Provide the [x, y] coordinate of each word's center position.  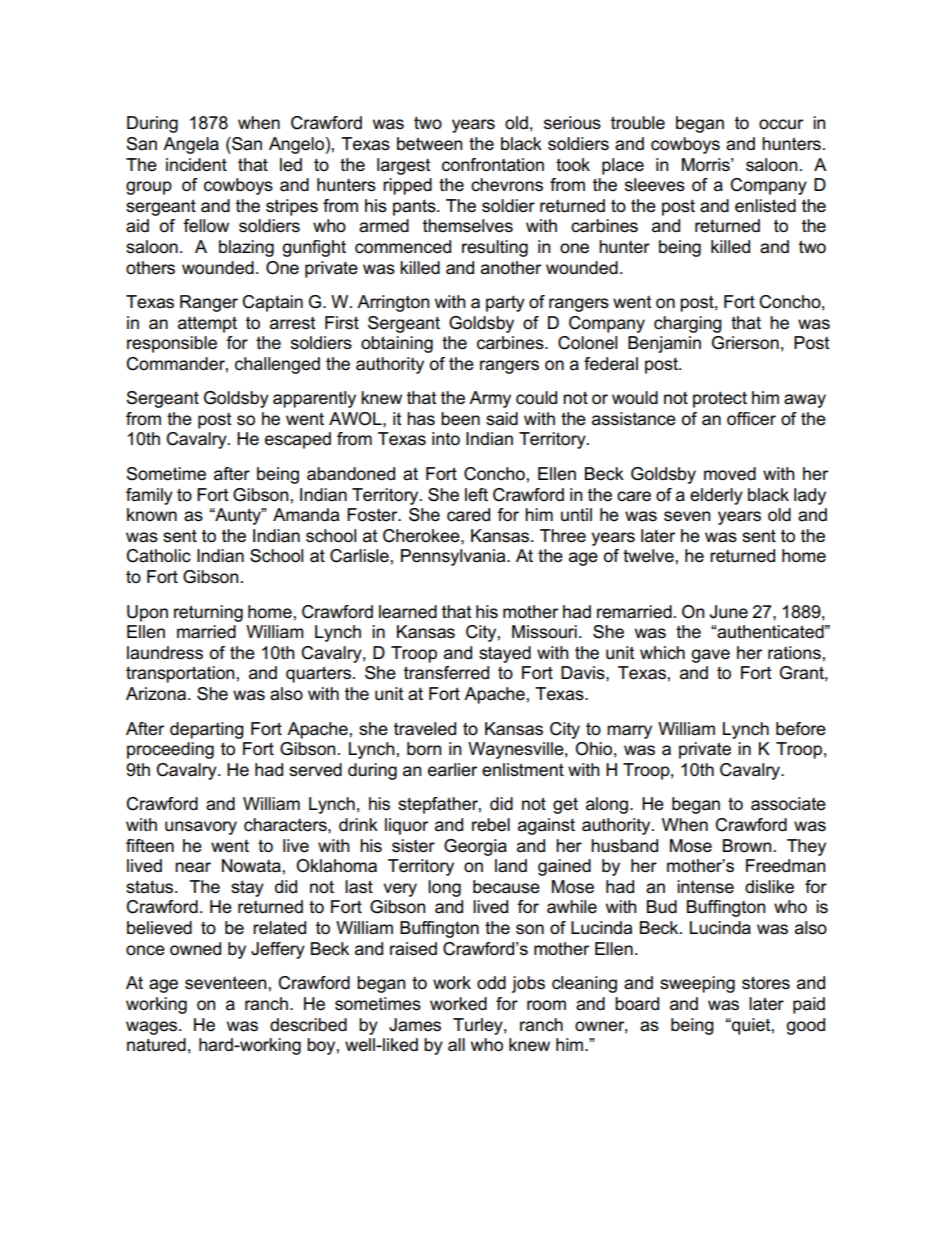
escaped [298, 440]
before [801, 729]
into [446, 439]
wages [153, 1028]
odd [491, 982]
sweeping [697, 984]
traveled [425, 729]
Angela [191, 145]
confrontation [493, 165]
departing [207, 730]
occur [781, 124]
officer [751, 419]
